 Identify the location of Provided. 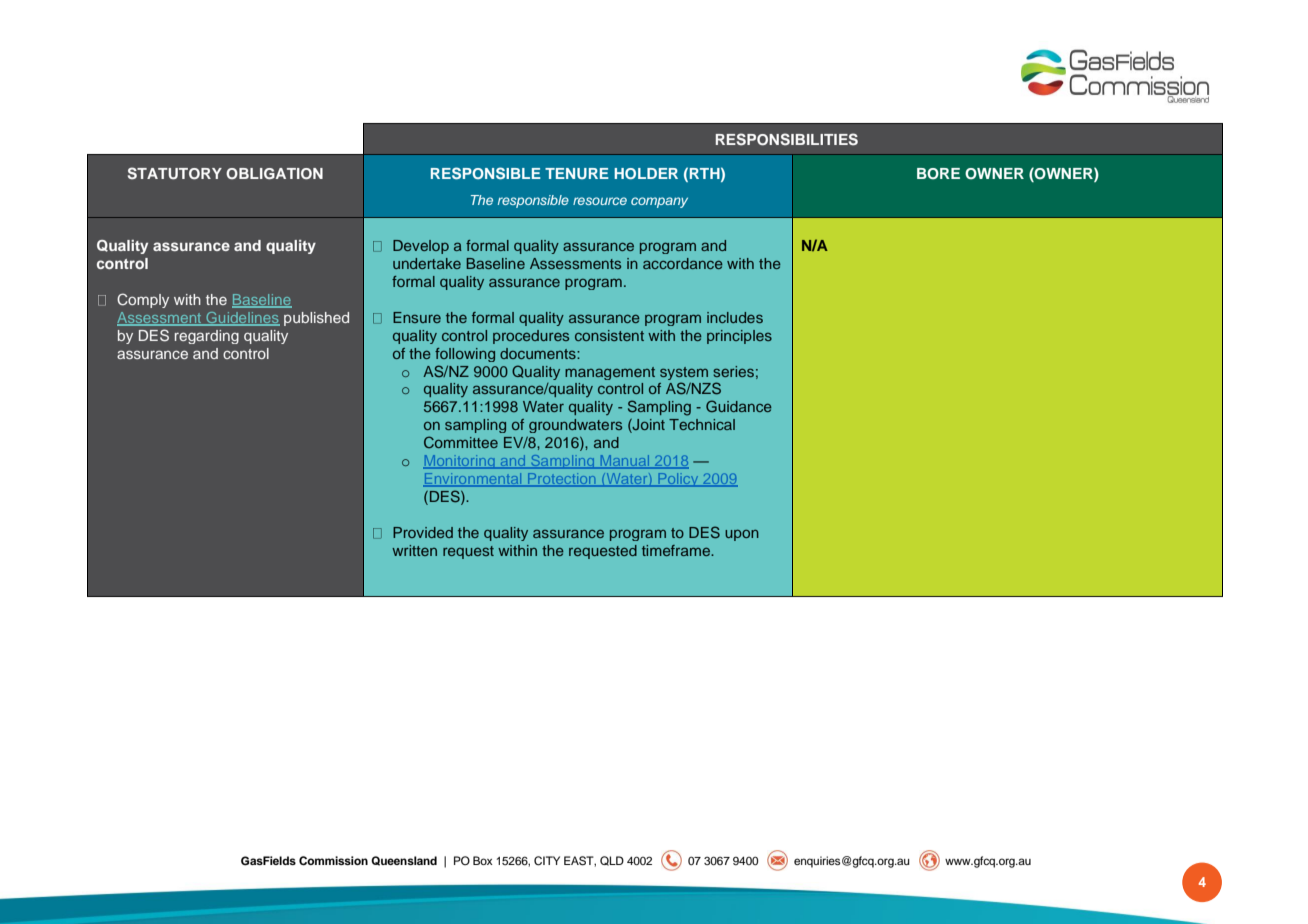
(423, 532).
